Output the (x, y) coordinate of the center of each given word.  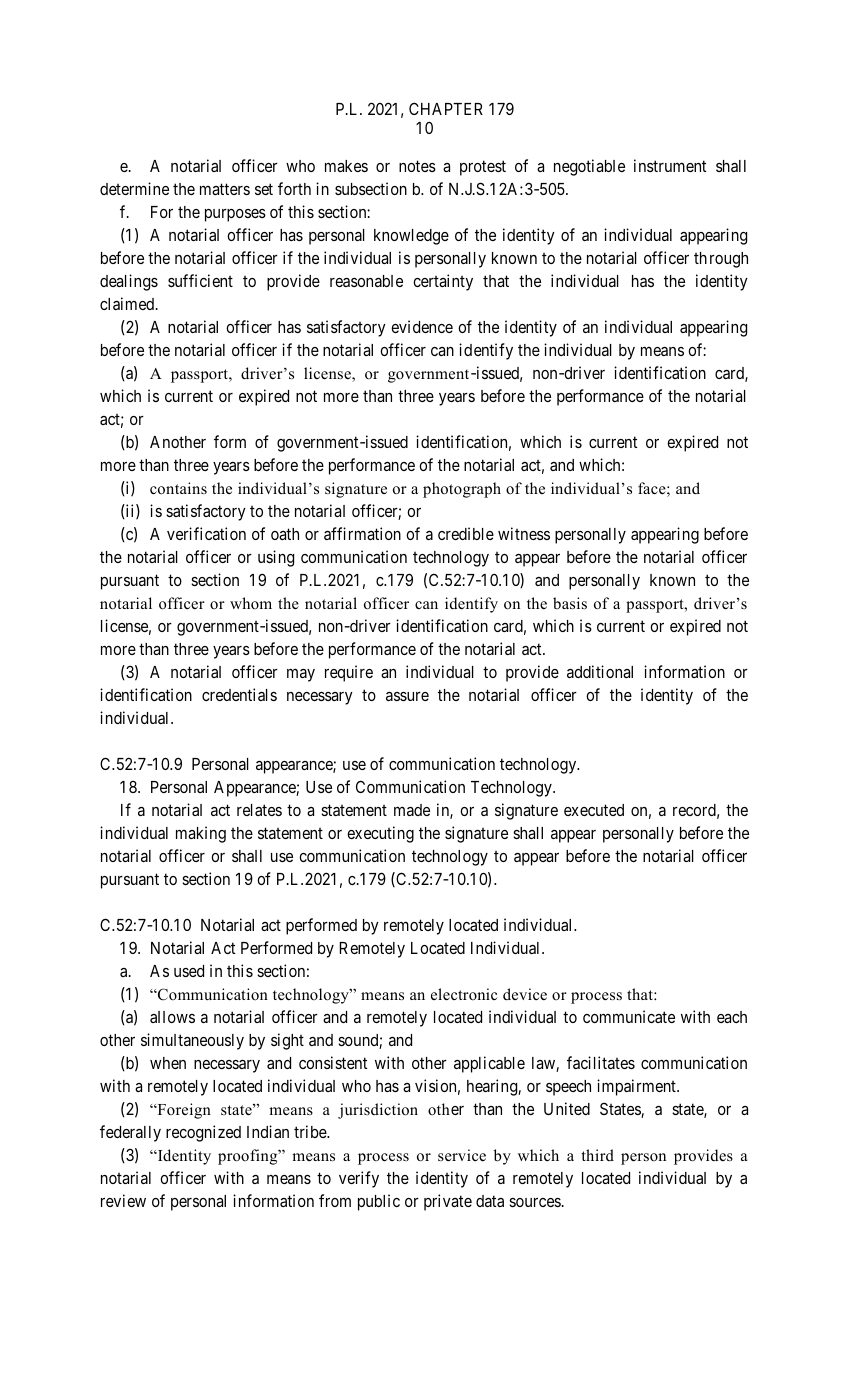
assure (407, 696)
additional (600, 671)
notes (417, 166)
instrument (670, 165)
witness (524, 533)
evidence (422, 326)
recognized (203, 1133)
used (189, 971)
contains (178, 488)
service (462, 1155)
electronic (464, 994)
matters (225, 189)
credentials (239, 694)
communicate (629, 1016)
